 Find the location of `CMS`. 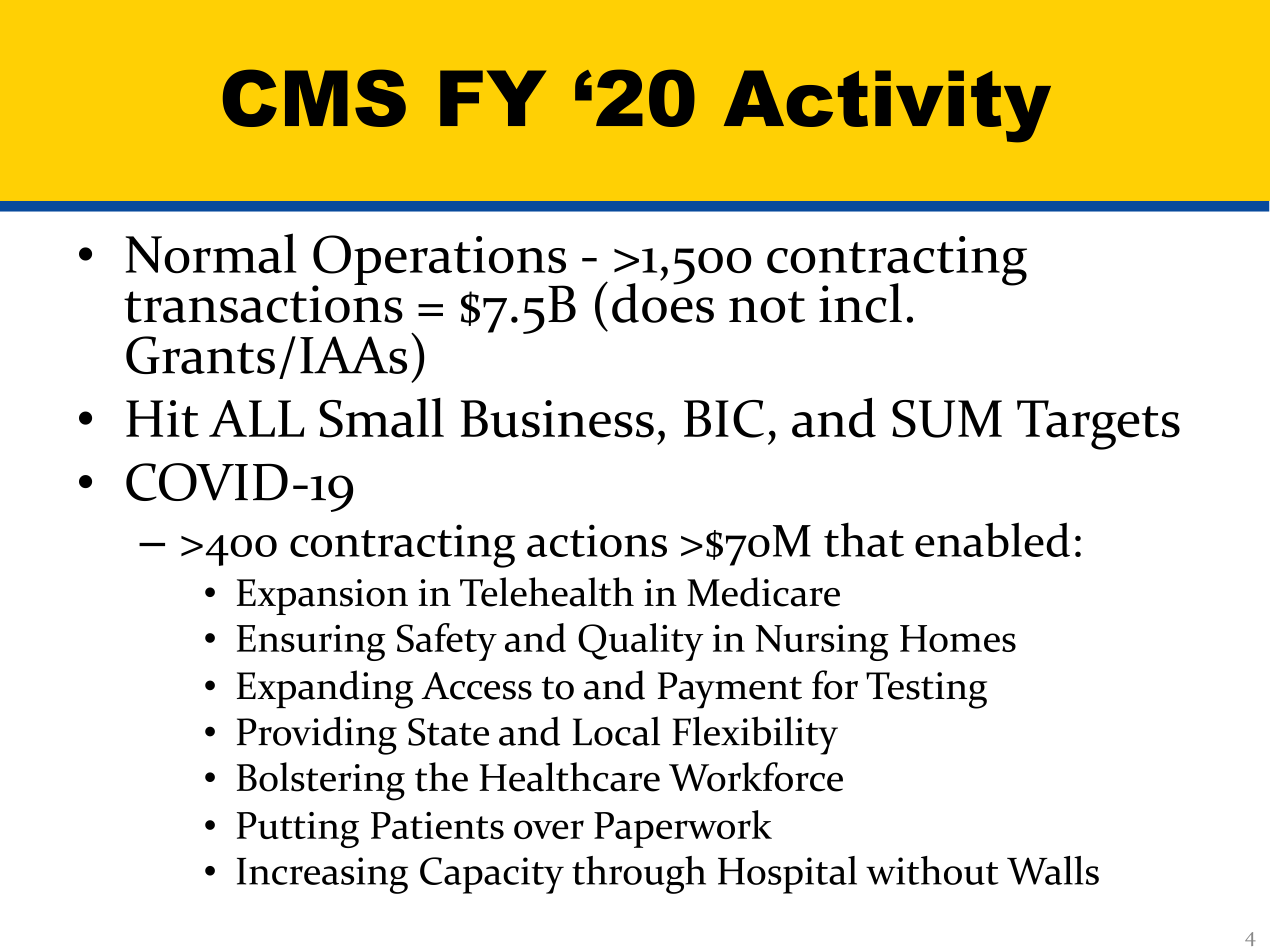

CMS is located at coordinates (314, 98).
